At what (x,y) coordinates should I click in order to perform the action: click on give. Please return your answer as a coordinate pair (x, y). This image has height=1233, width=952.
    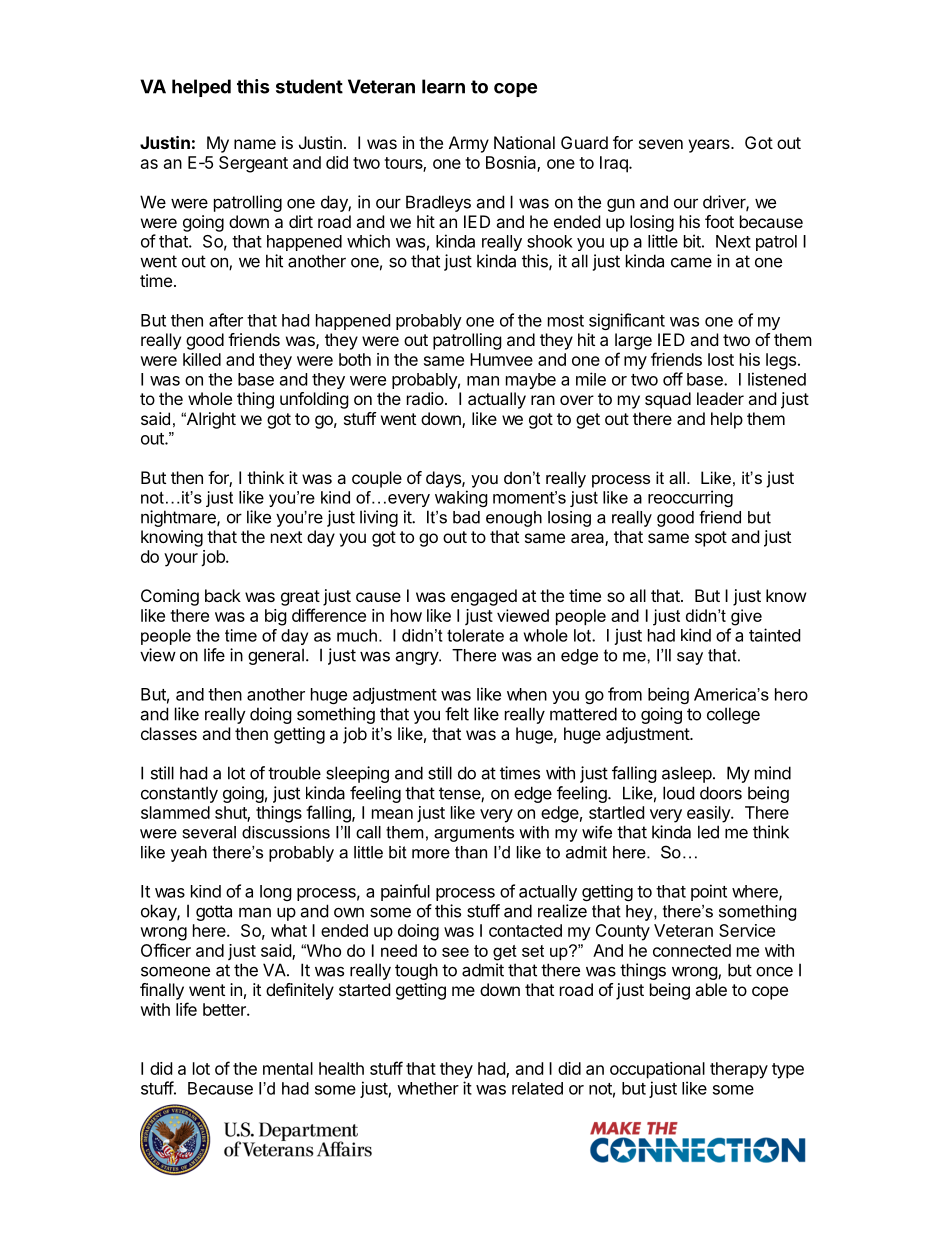
    Looking at the image, I should click on (746, 617).
